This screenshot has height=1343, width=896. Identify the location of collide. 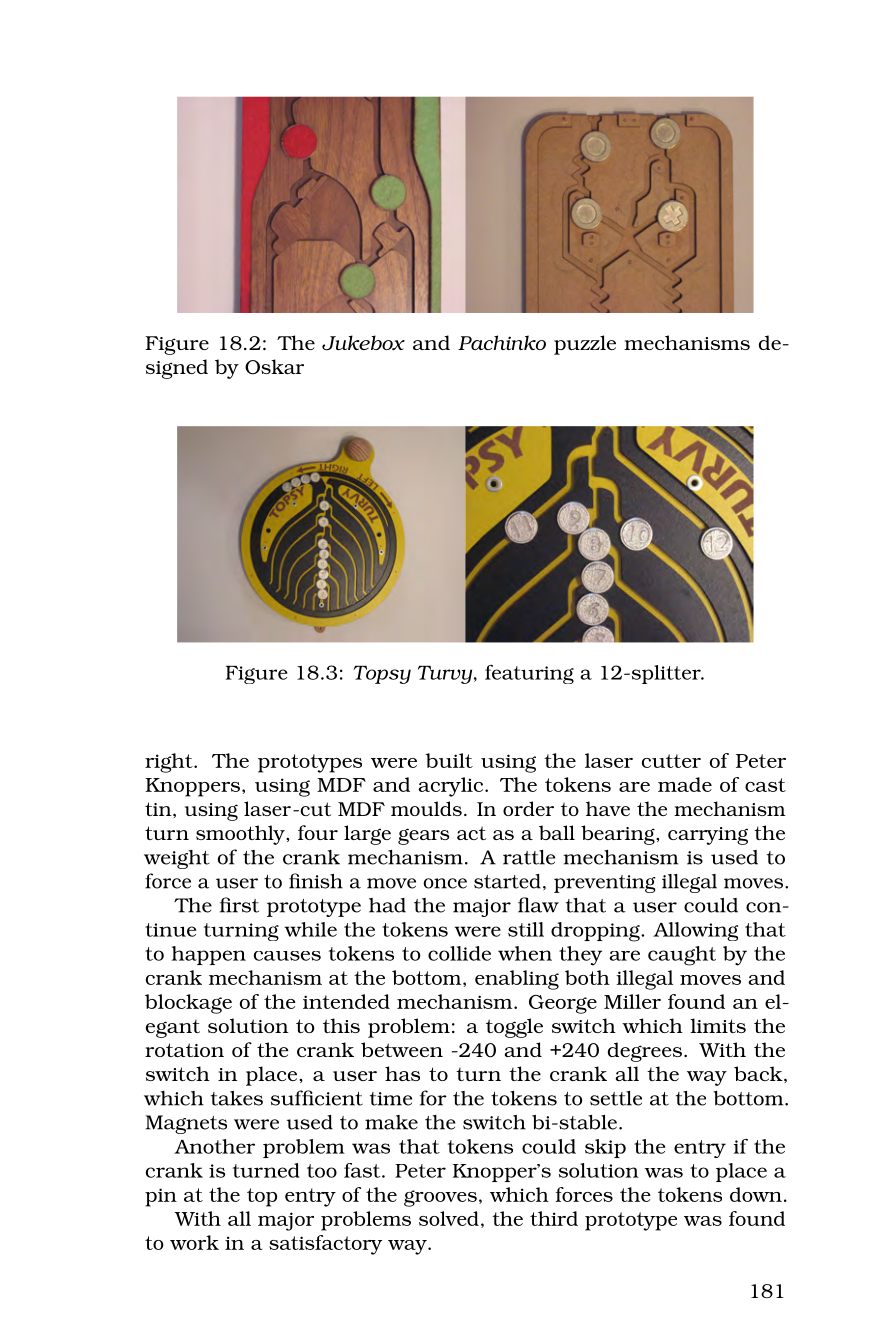
(459, 953).
